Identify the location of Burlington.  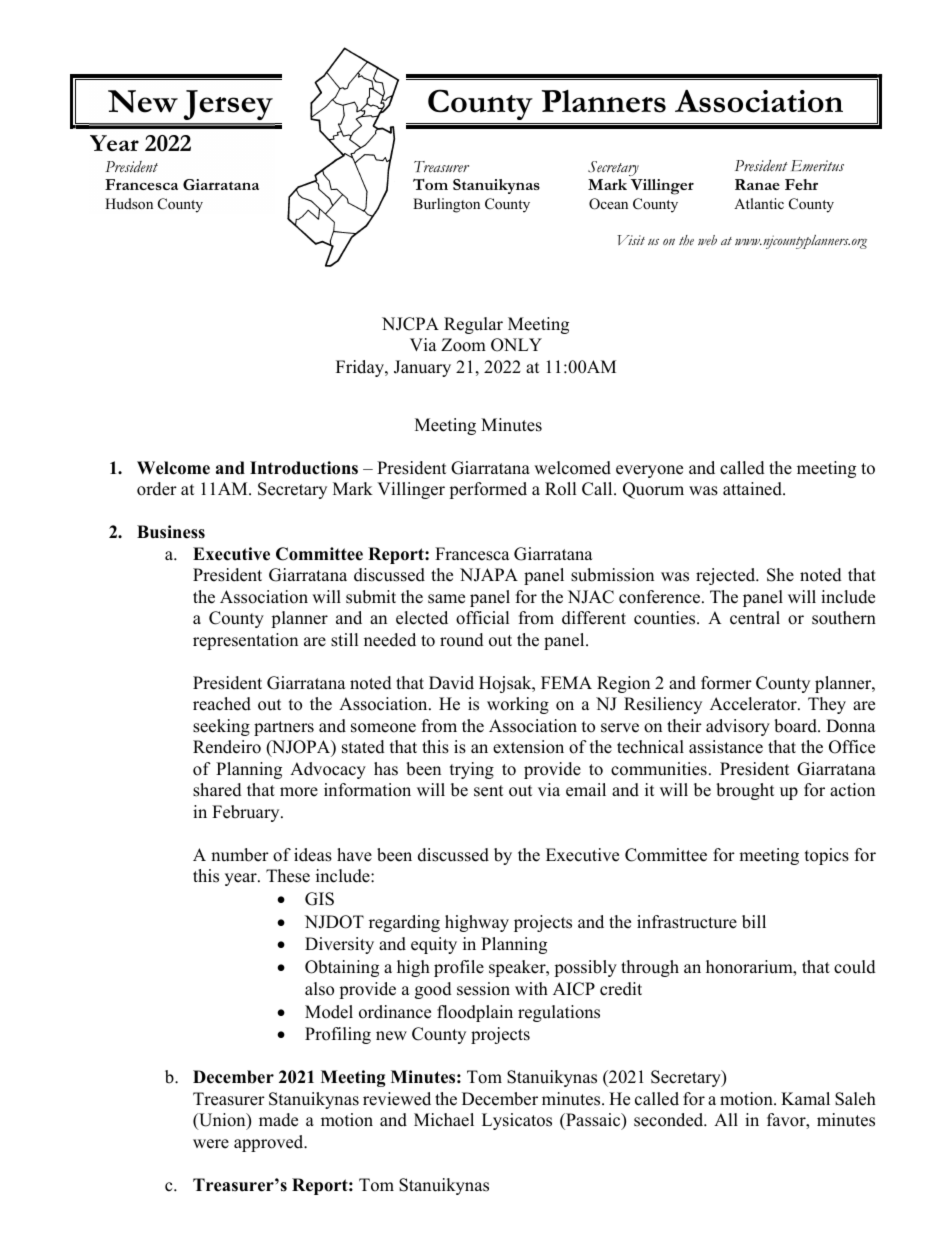
(446, 205).
